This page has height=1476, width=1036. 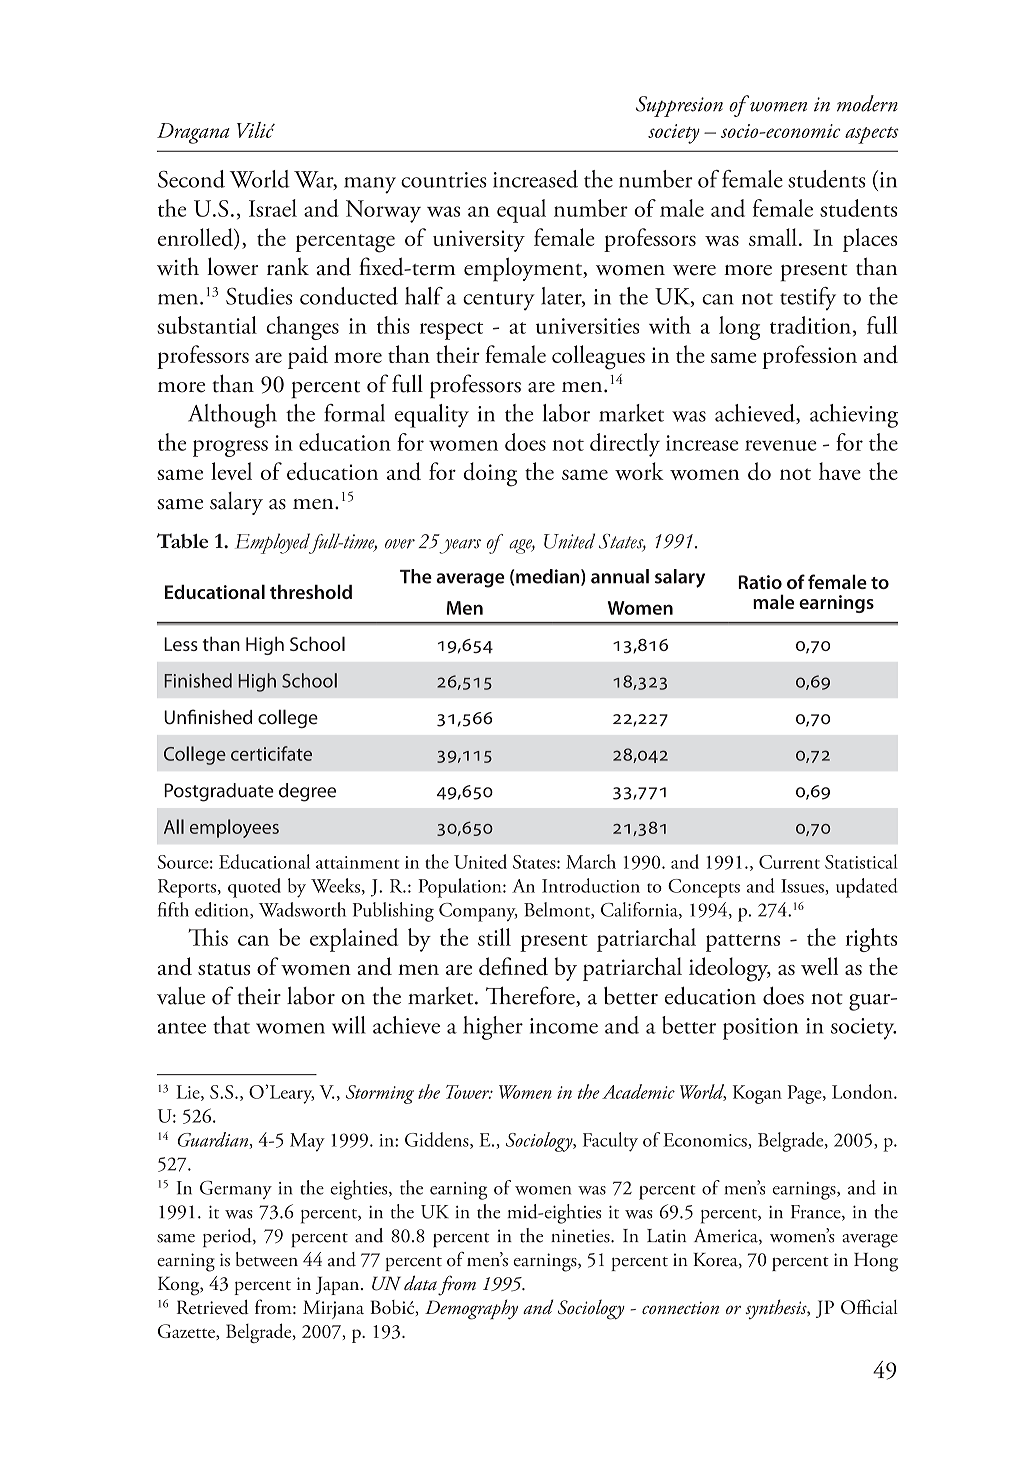 I want to click on Demography, so click(x=471, y=1309).
